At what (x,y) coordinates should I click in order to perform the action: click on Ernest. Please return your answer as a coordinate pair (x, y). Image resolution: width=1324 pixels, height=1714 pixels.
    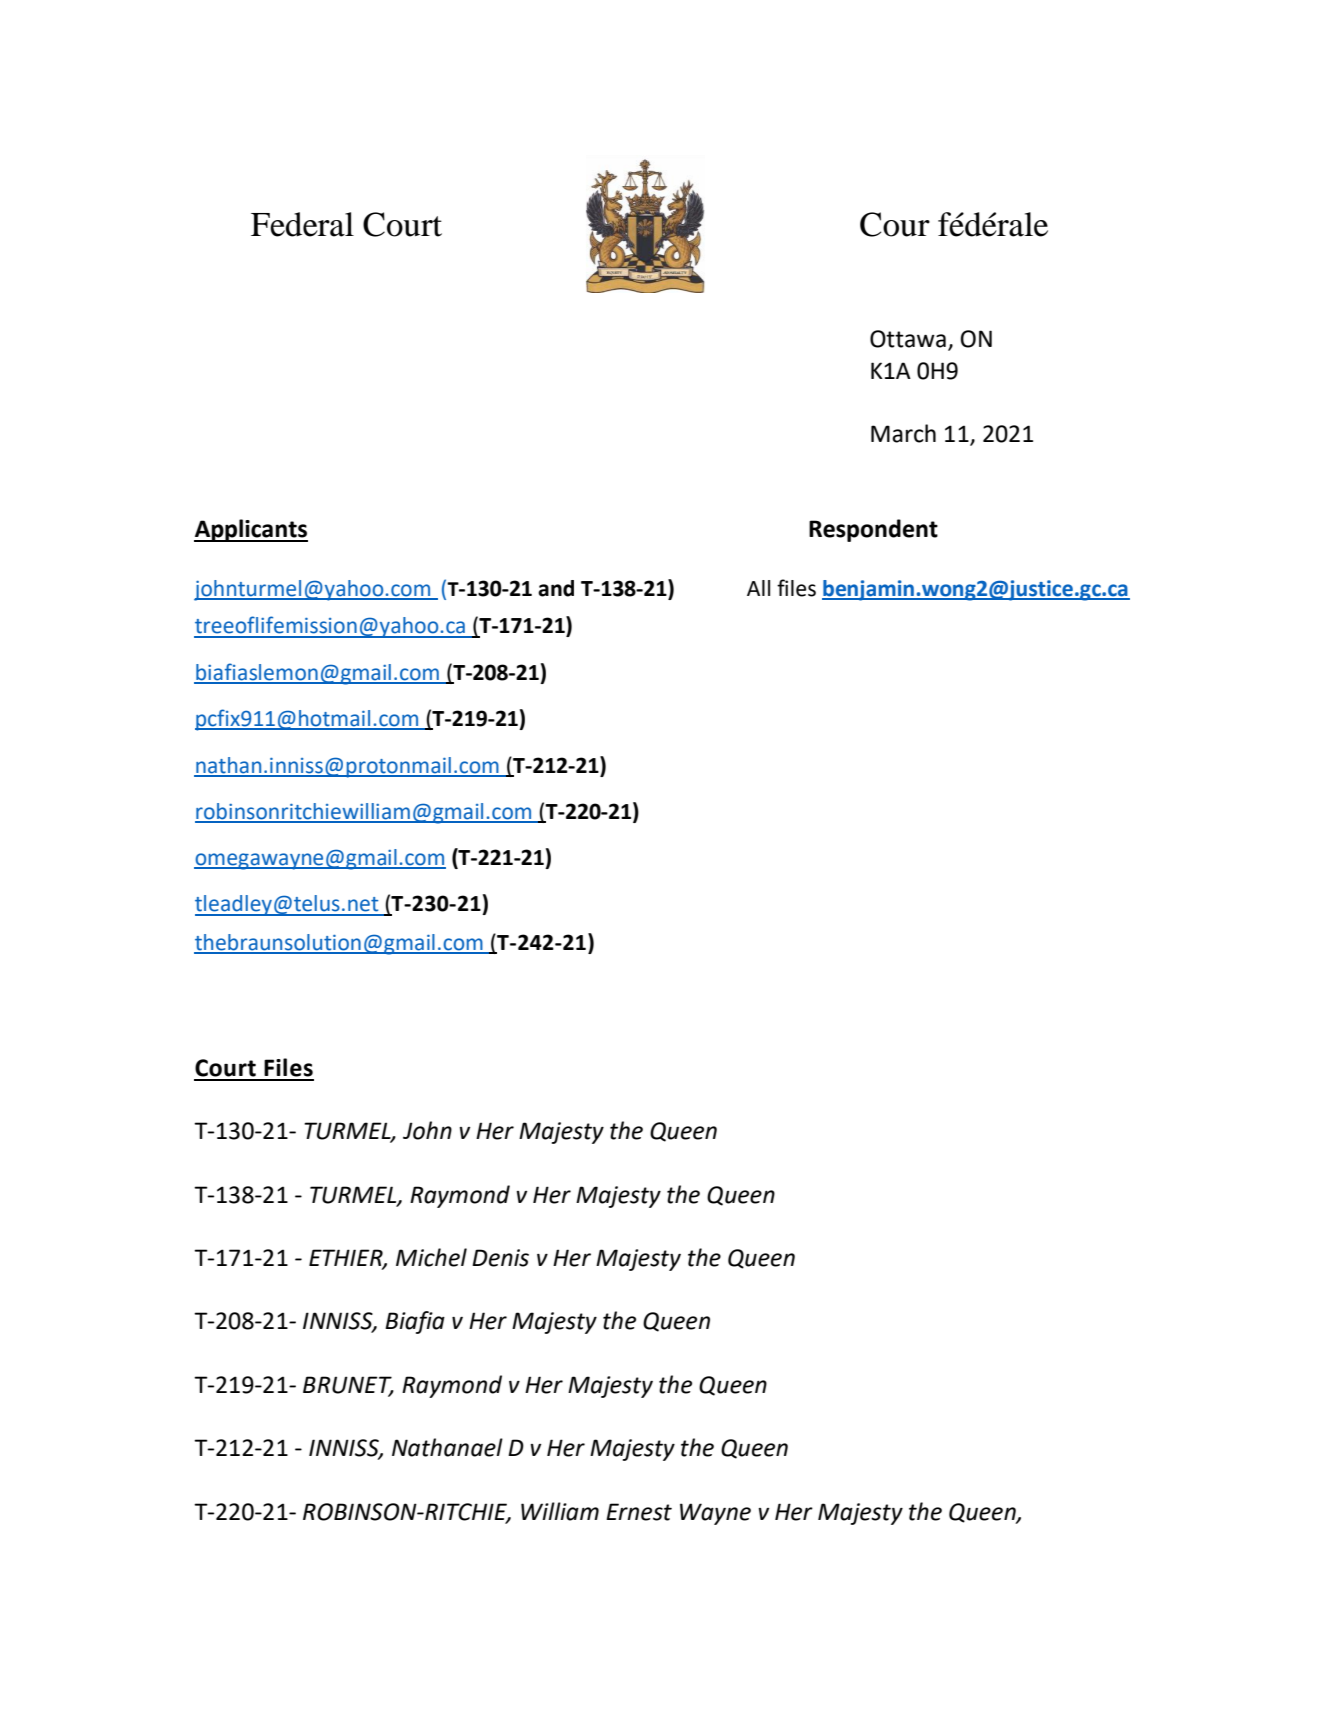
    Looking at the image, I should click on (639, 1512).
